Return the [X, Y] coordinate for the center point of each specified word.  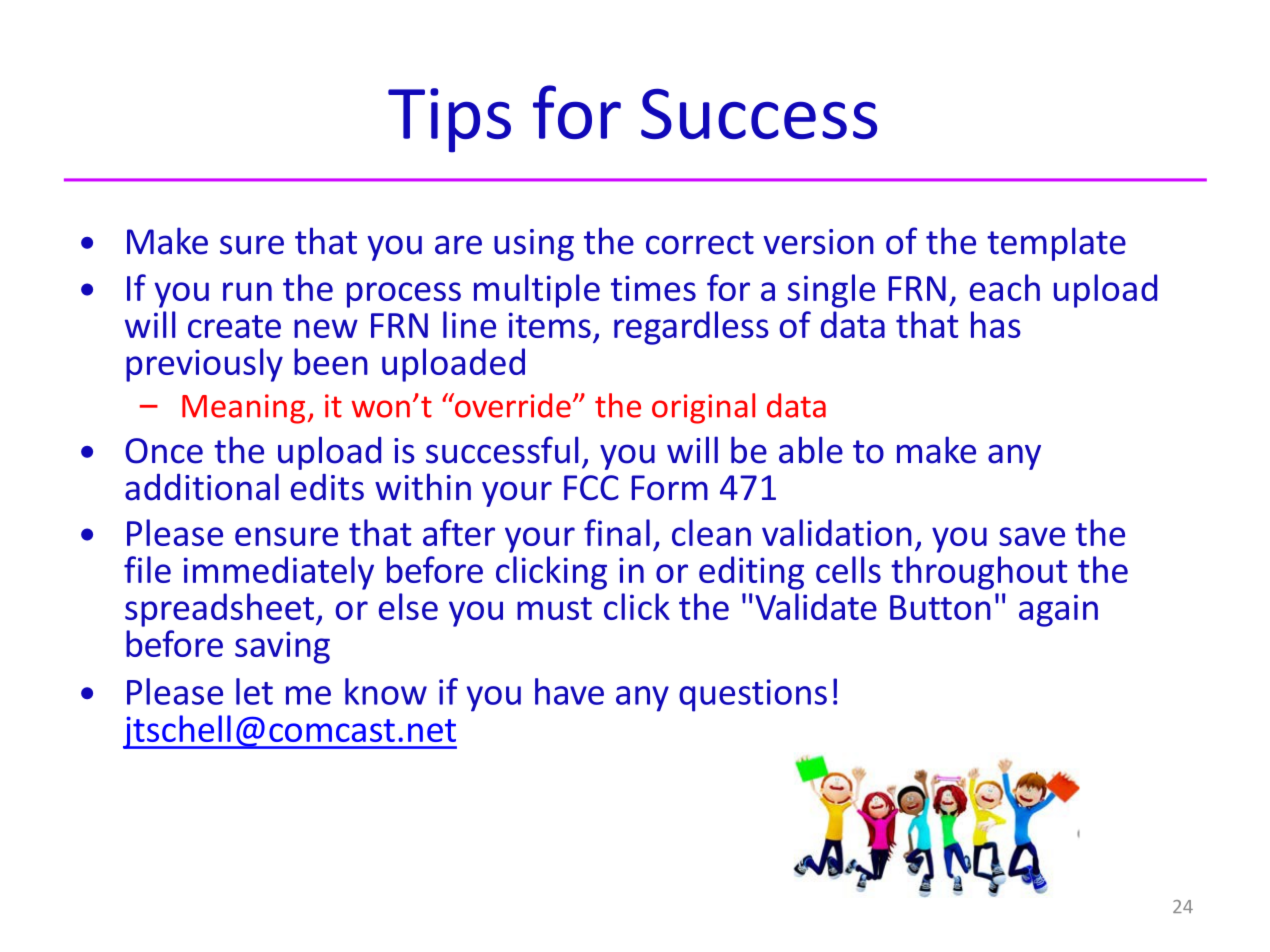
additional [202, 487]
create [234, 326]
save [1032, 536]
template [1056, 244]
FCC [591, 488]
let [254, 691]
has [996, 324]
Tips [449, 120]
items [550, 325]
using [534, 245]
